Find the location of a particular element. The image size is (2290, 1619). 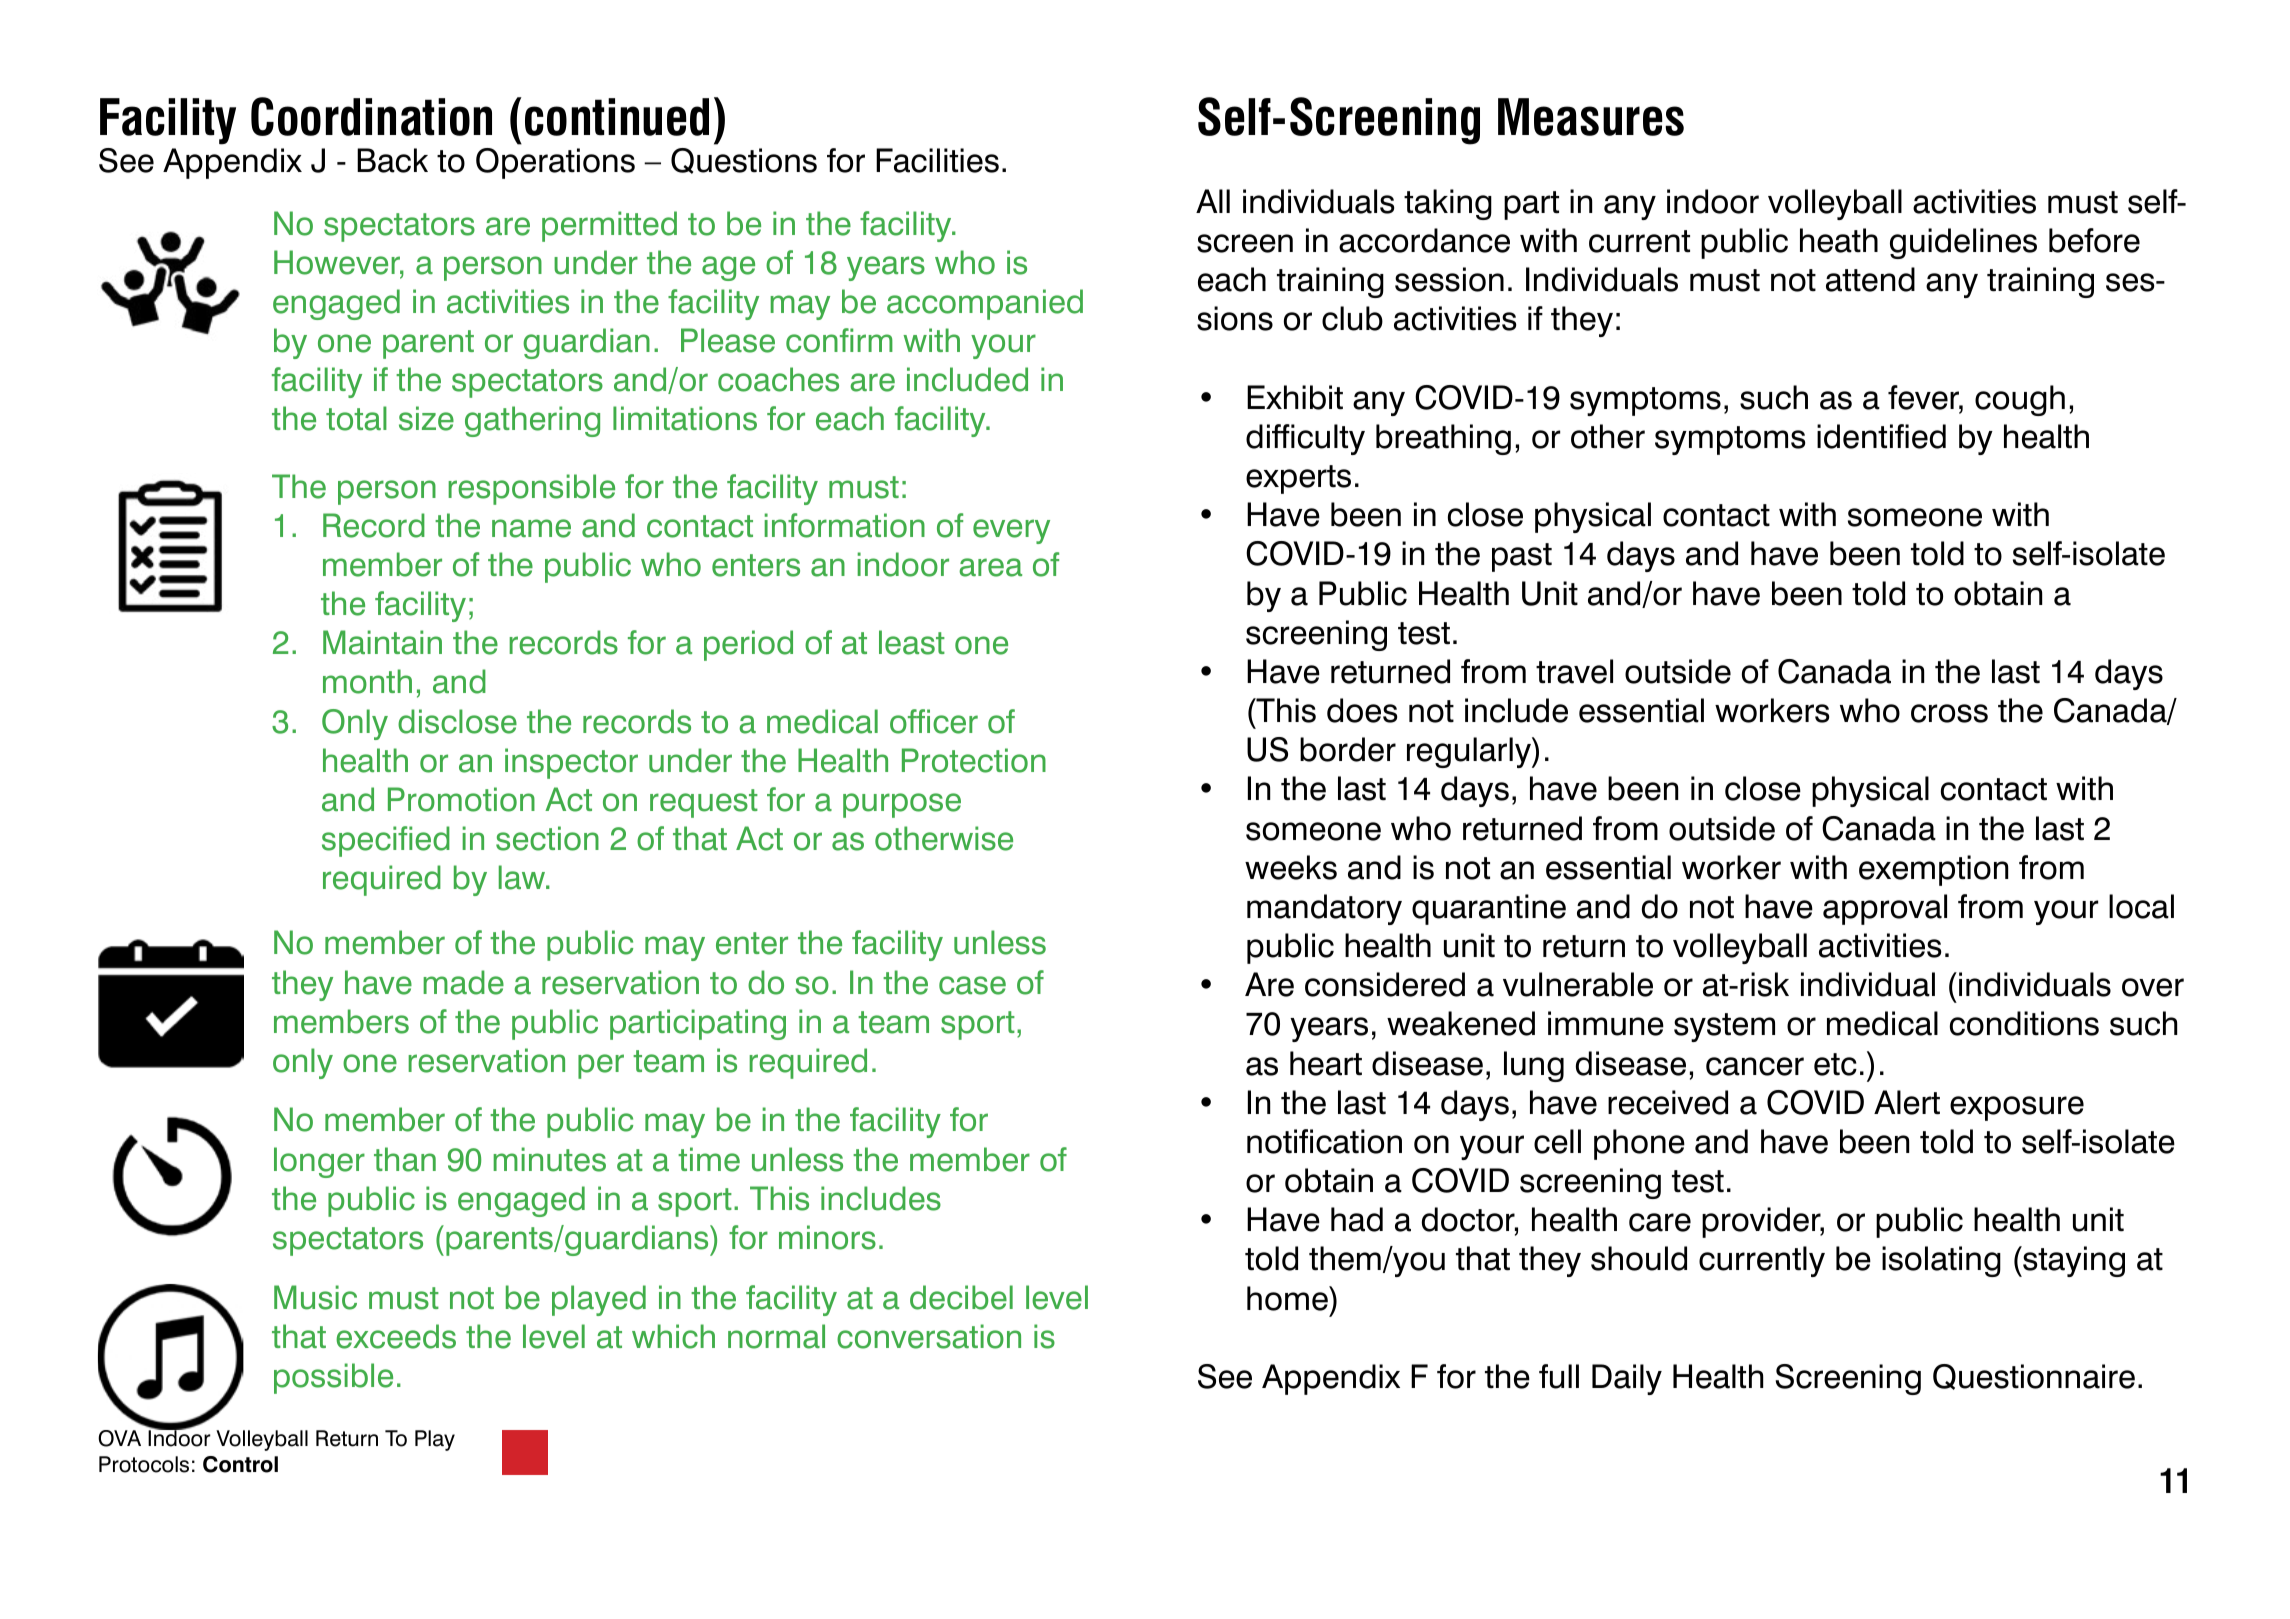

possible is located at coordinates (333, 1378).
